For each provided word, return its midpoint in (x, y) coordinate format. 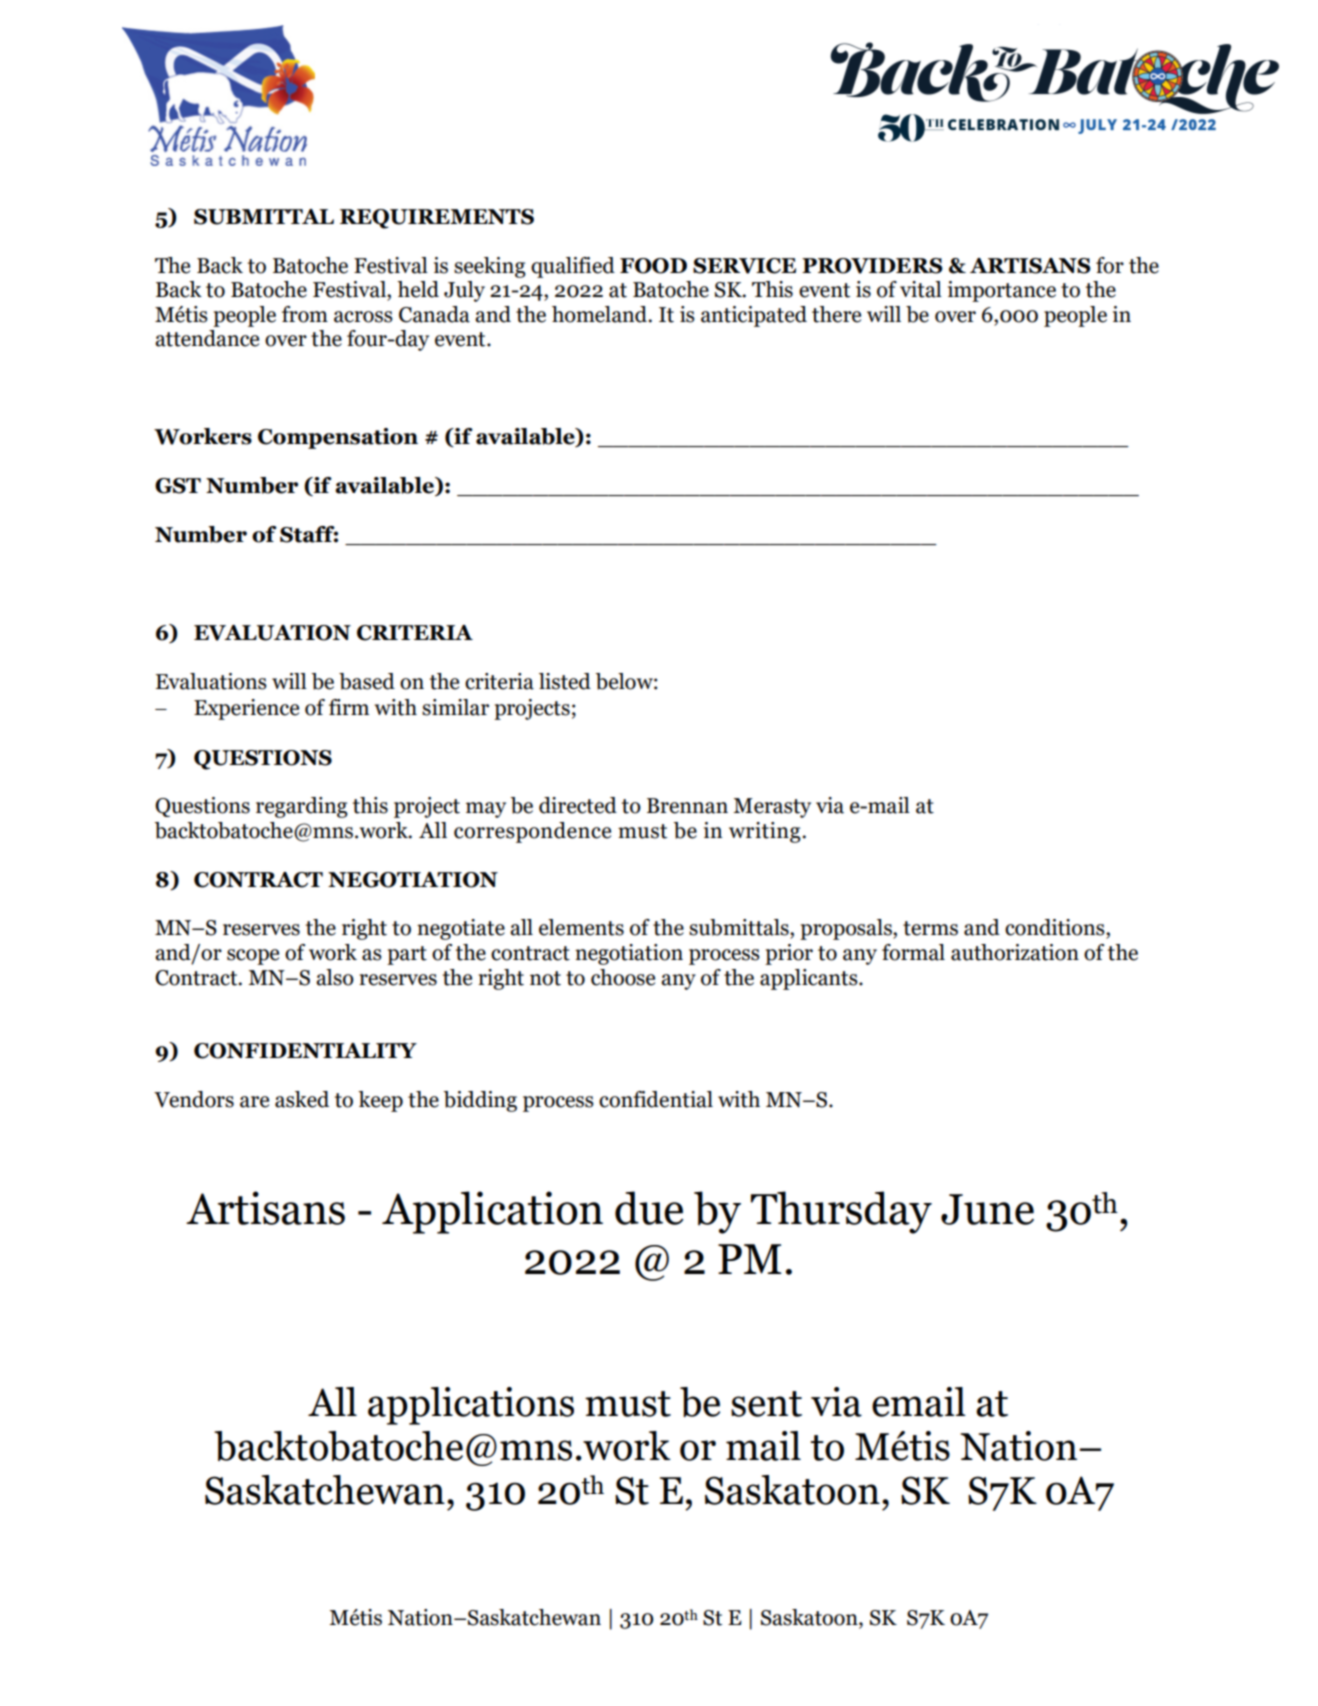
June (987, 1209)
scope (253, 957)
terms (930, 928)
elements (581, 927)
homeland (600, 314)
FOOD (653, 266)
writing (766, 832)
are (254, 1102)
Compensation (338, 438)
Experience (246, 709)
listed (565, 681)
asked (302, 1099)
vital (921, 289)
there (836, 314)
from (305, 314)
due (649, 1208)
